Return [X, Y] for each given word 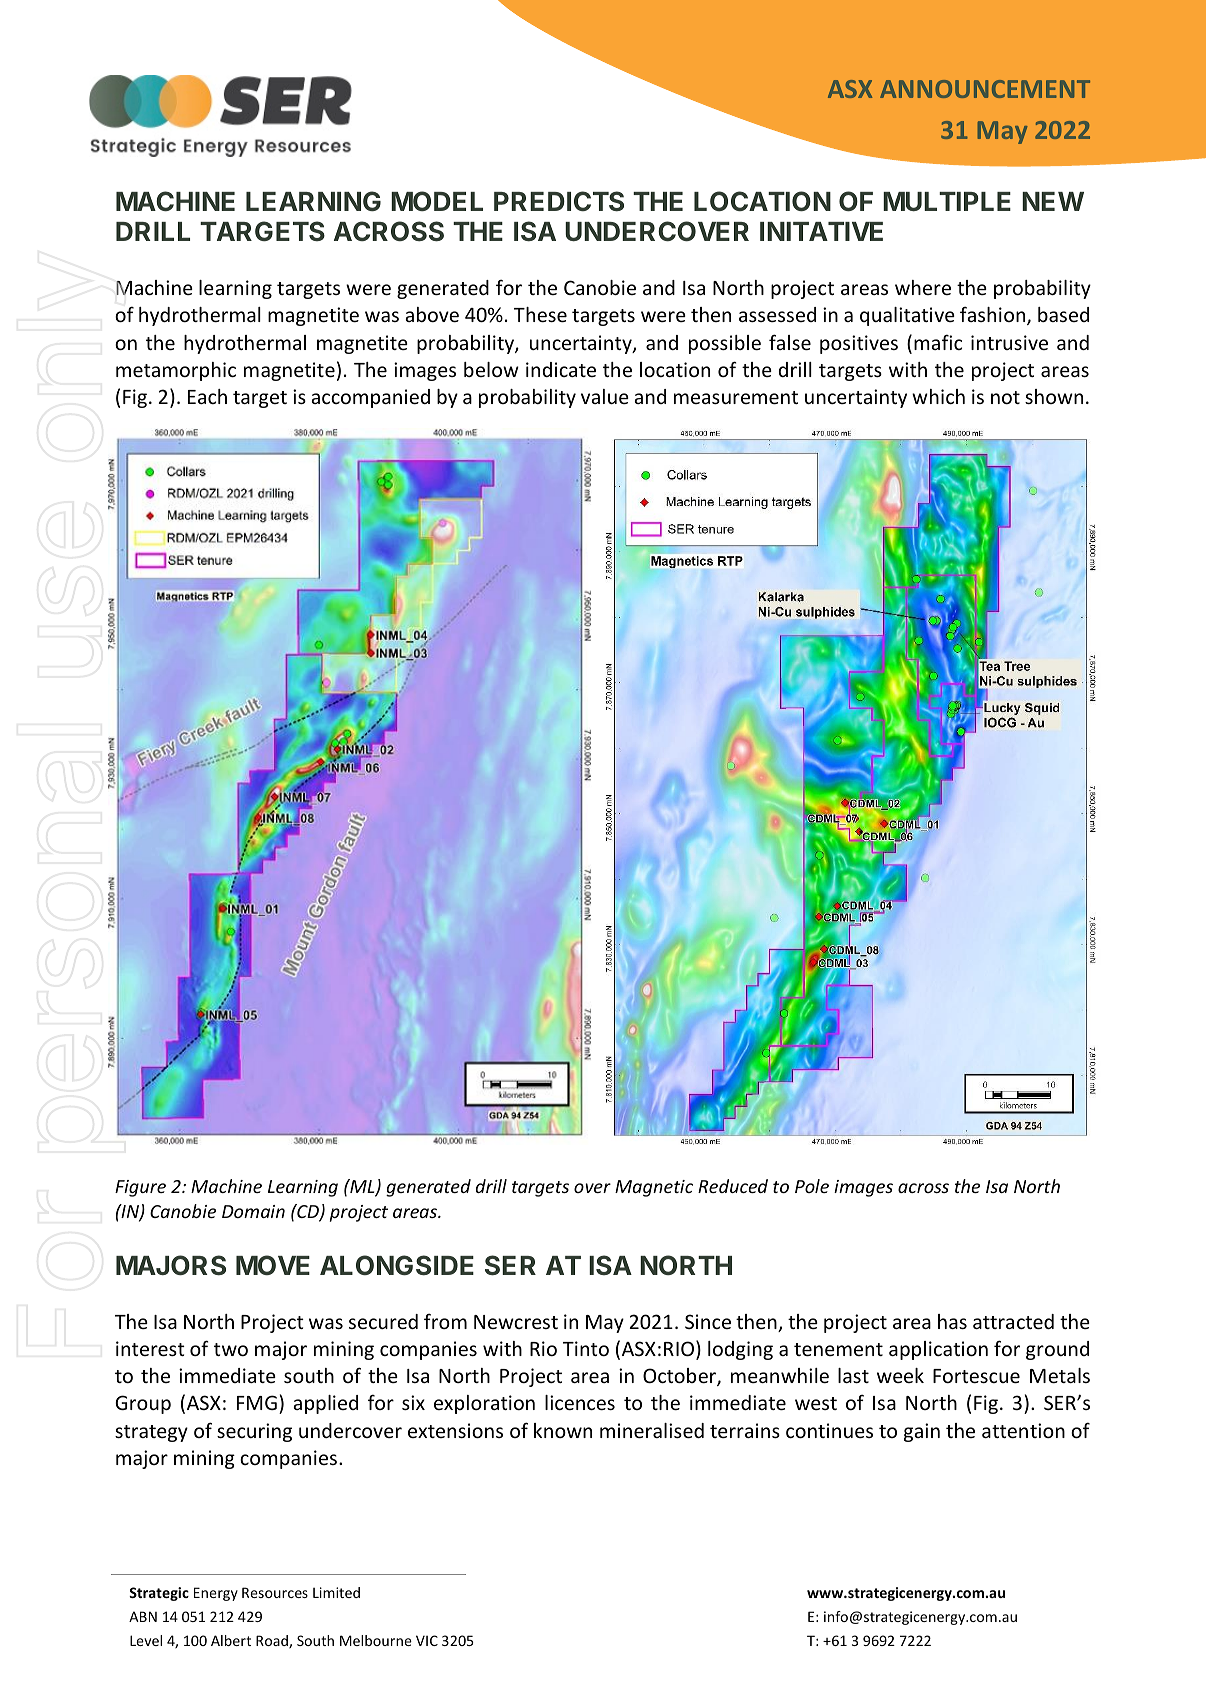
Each [207, 396]
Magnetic [654, 1188]
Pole [812, 1186]
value [605, 396]
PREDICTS [559, 201]
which [938, 396]
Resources [275, 1592]
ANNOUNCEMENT [985, 89]
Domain [253, 1211]
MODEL [437, 201]
